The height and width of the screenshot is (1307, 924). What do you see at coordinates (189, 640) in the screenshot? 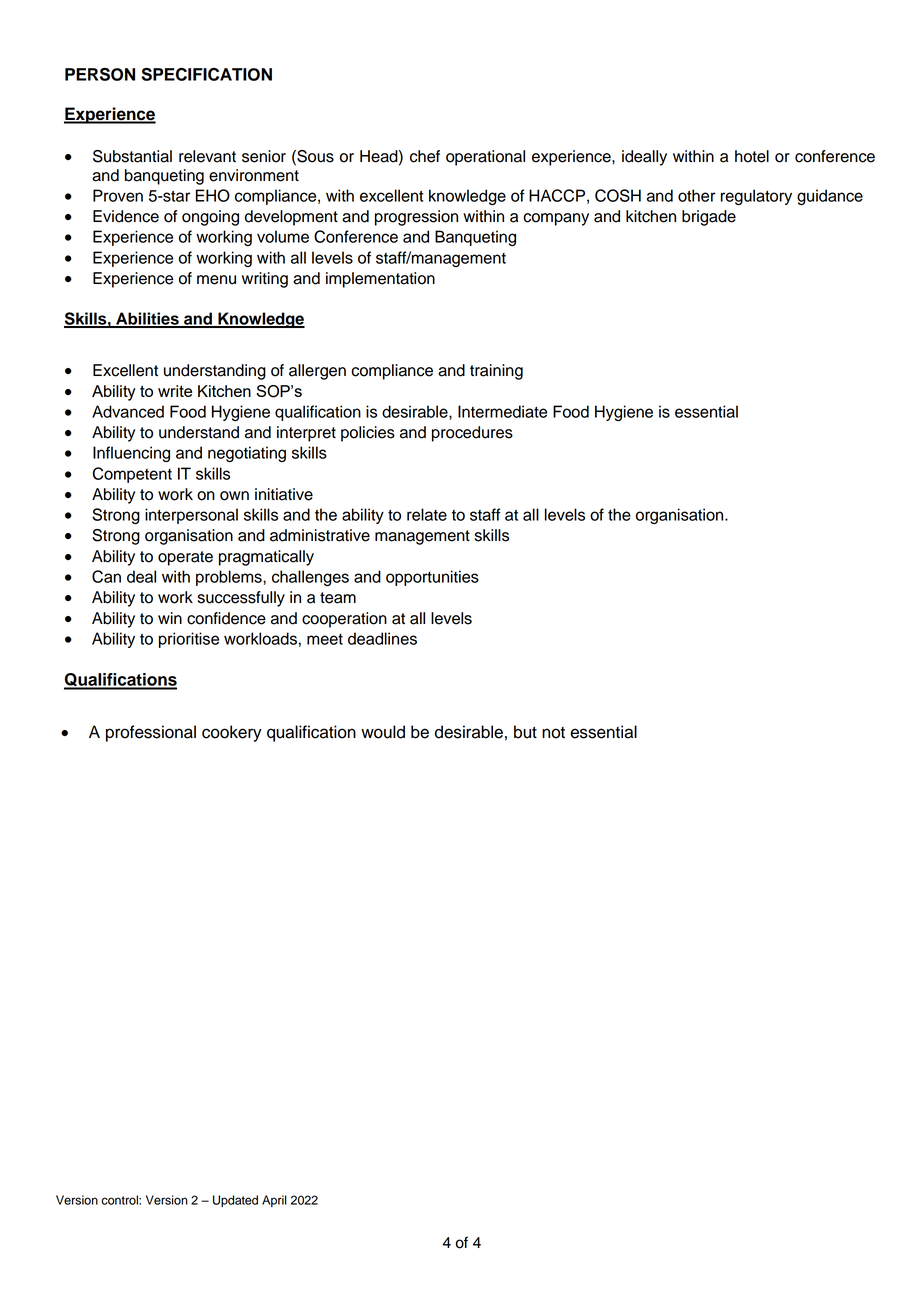
I see `prioritise` at bounding box center [189, 640].
